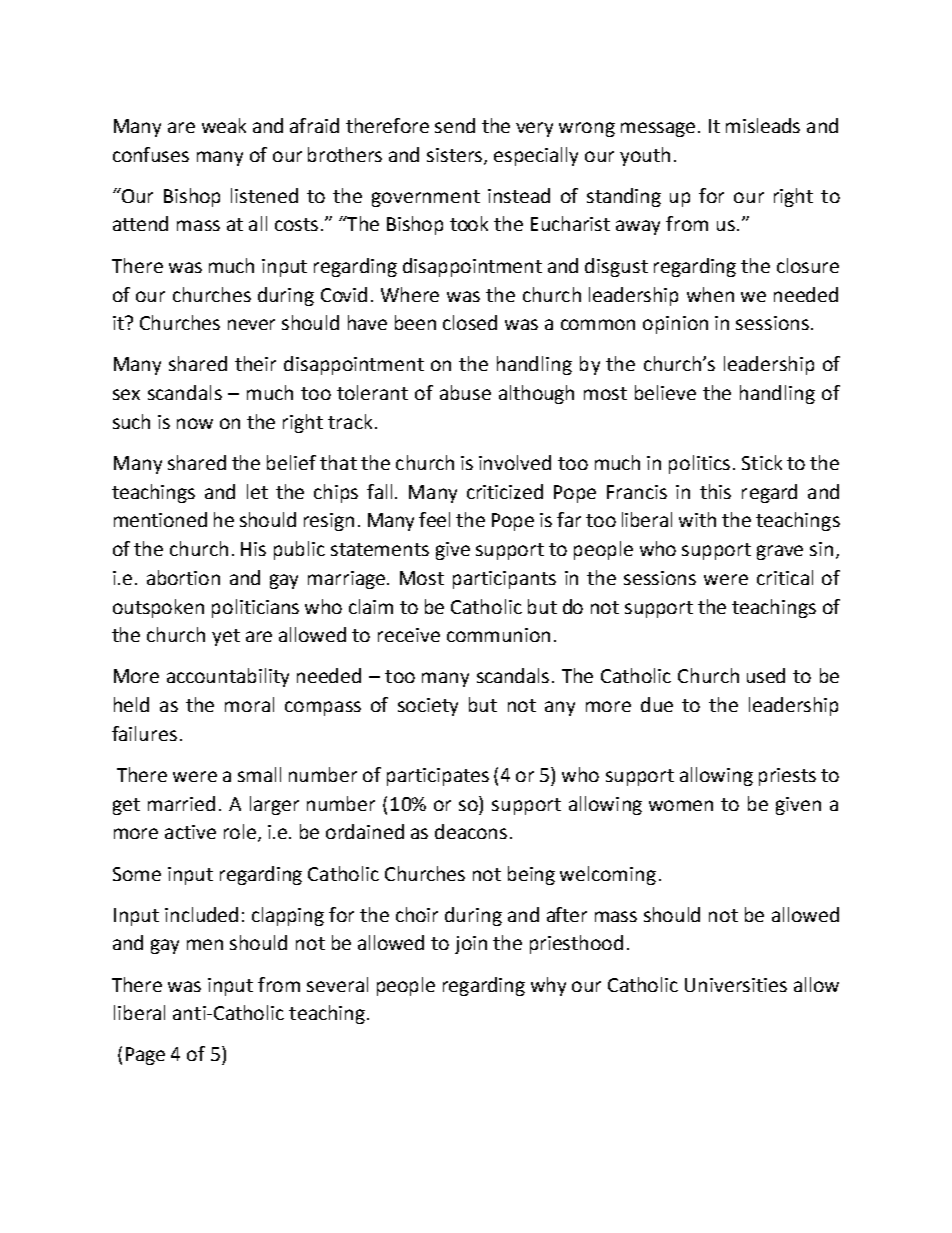 The width and height of the screenshot is (952, 1233). I want to click on why, so click(548, 986).
